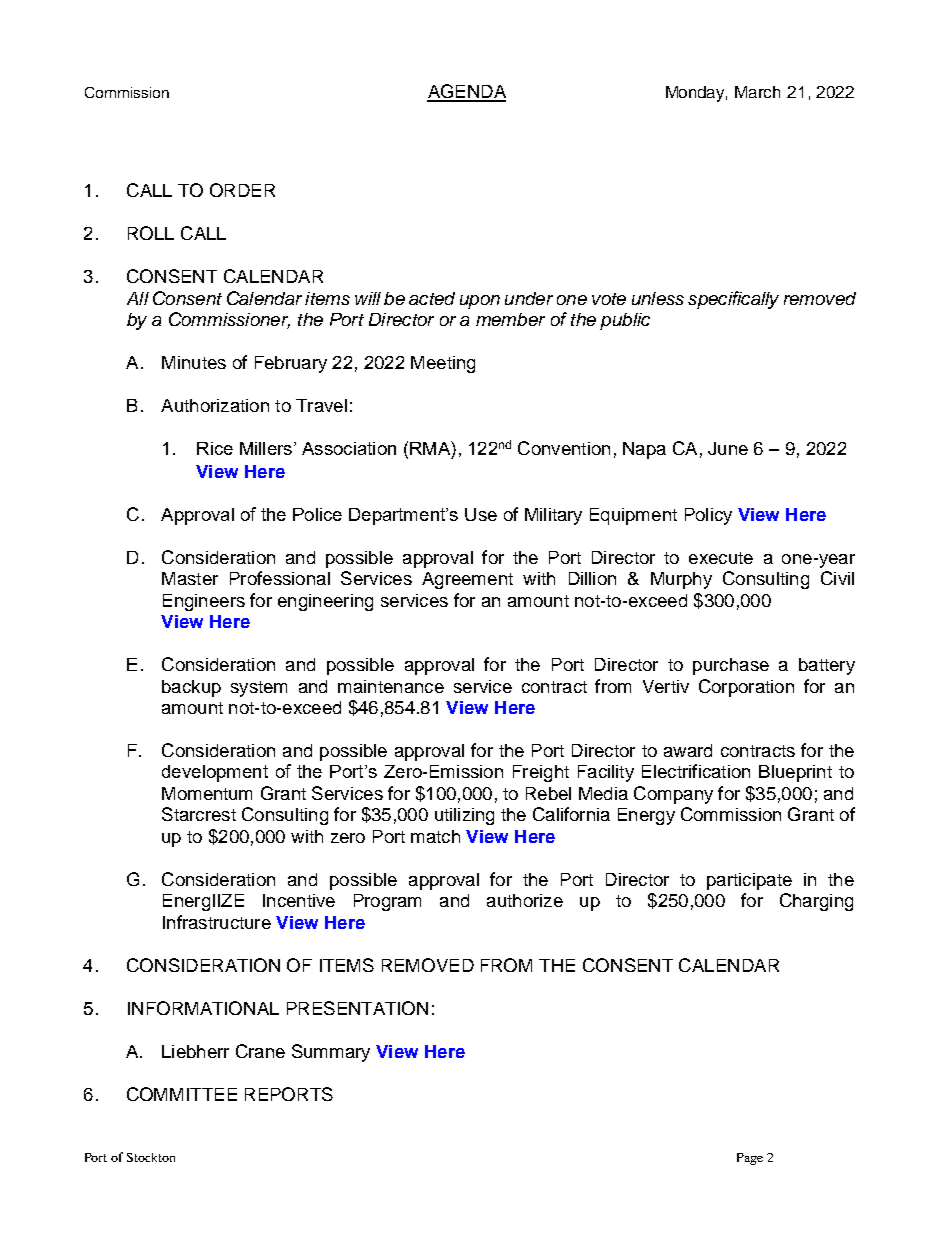 This document has height=1233, width=952. I want to click on ORDER, so click(242, 190).
